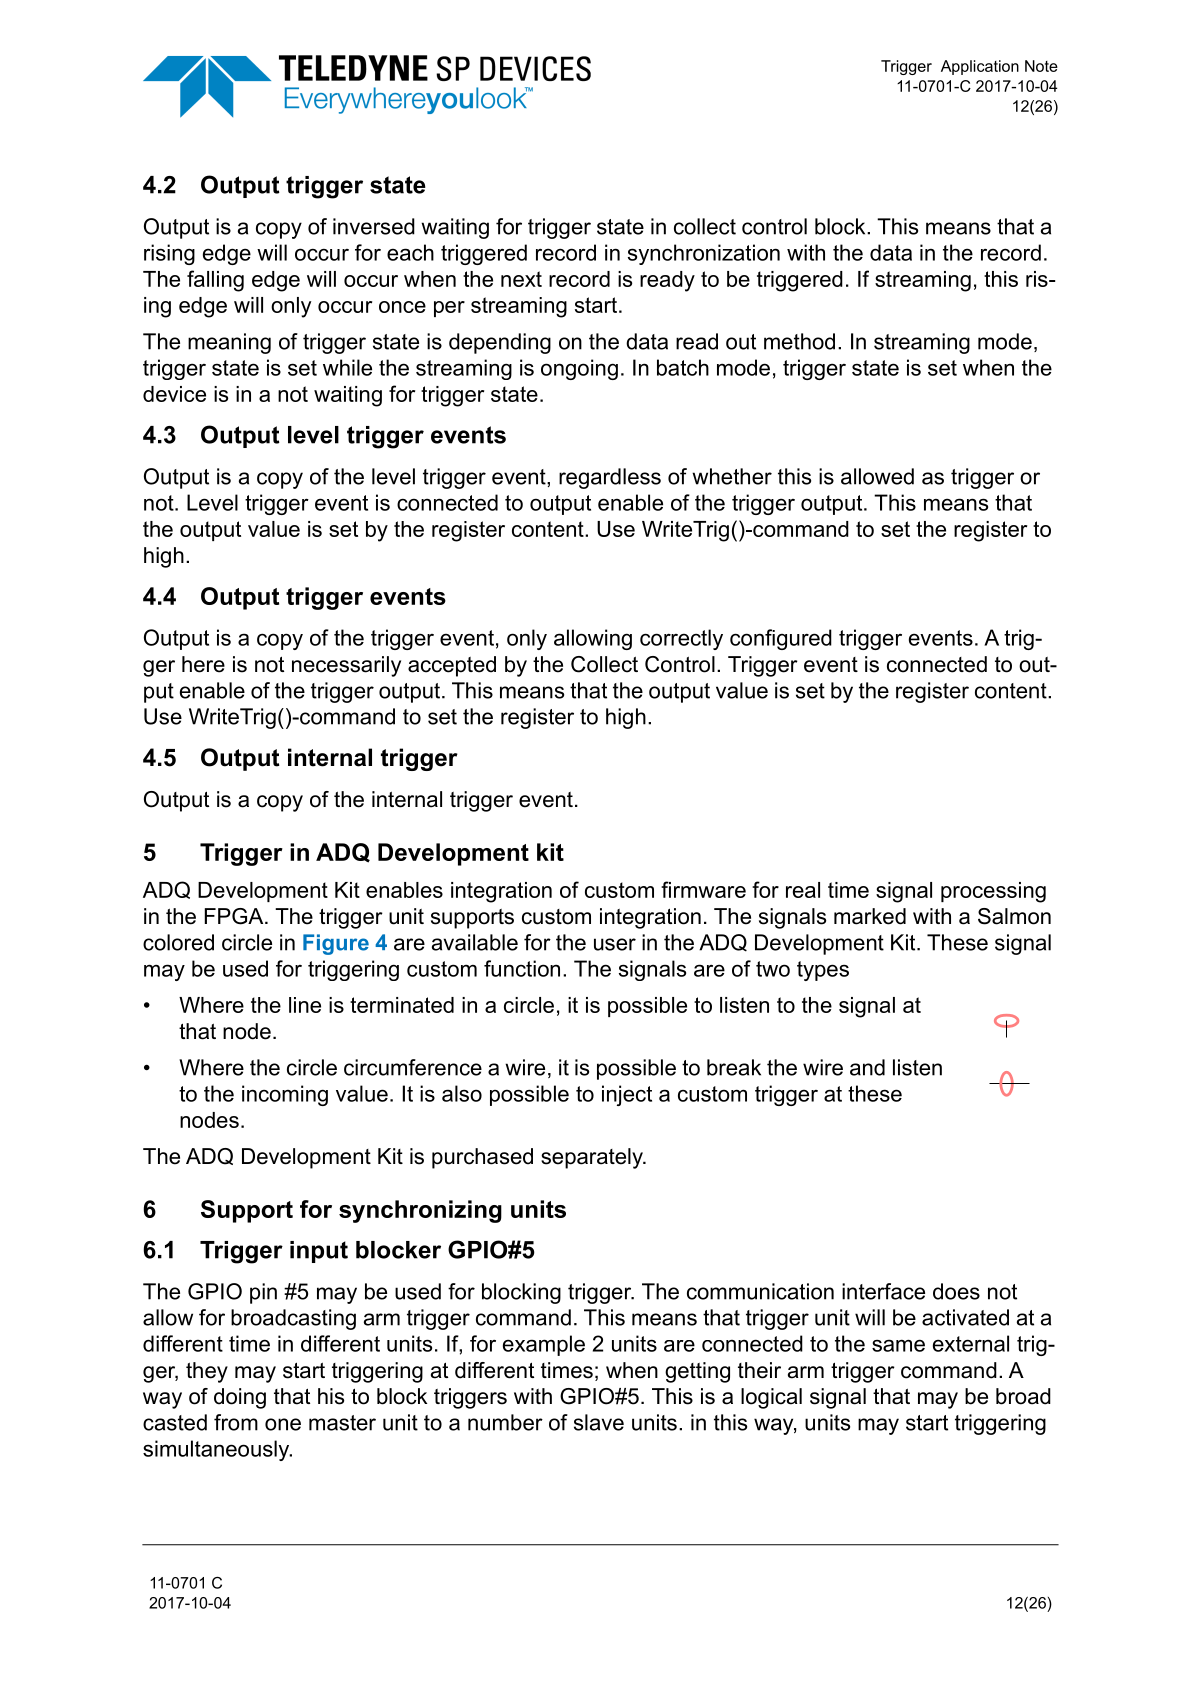 This screenshot has height=1698, width=1201. What do you see at coordinates (615, 944) in the screenshot?
I see `user` at bounding box center [615, 944].
